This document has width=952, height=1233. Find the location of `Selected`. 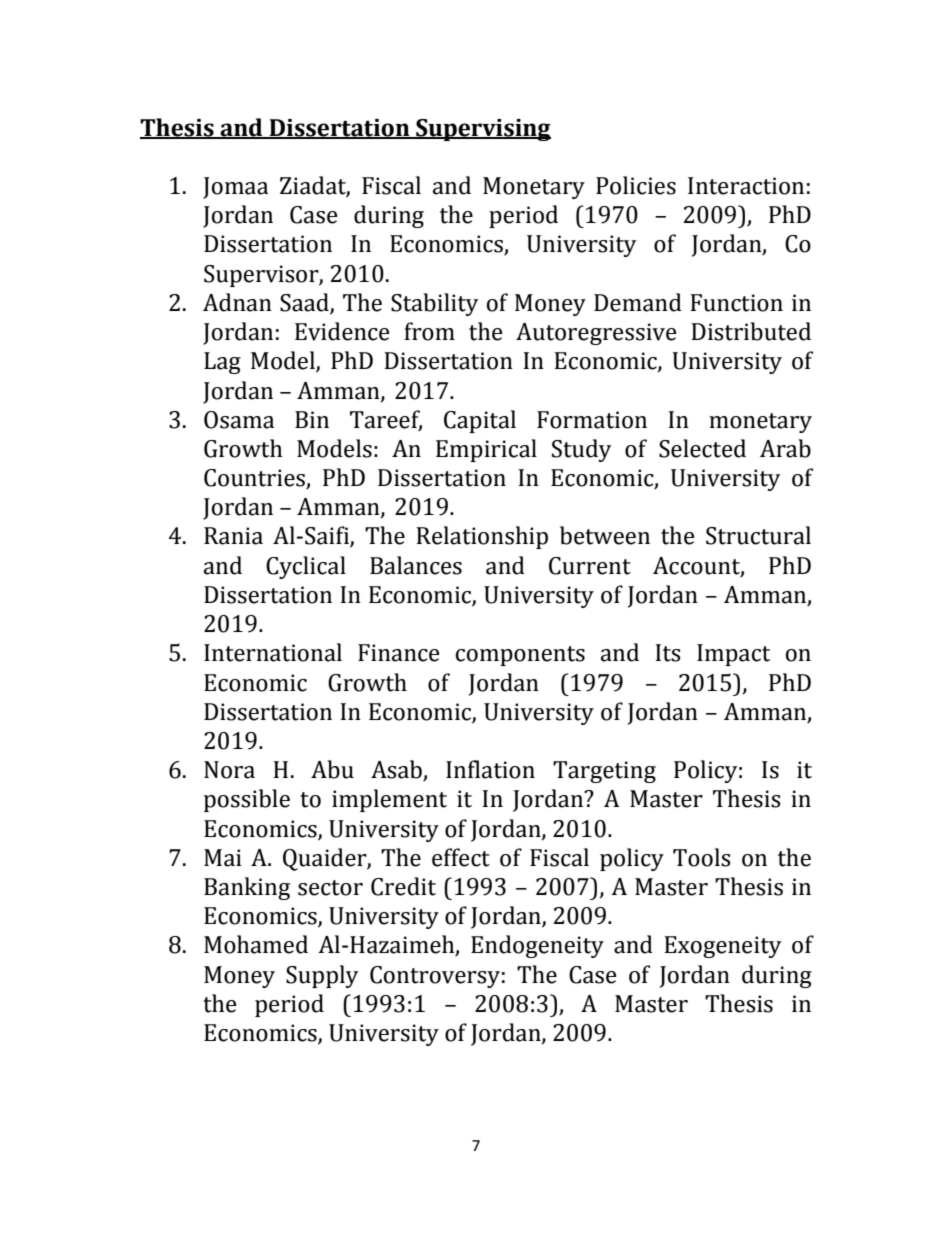

Selected is located at coordinates (702, 448).
